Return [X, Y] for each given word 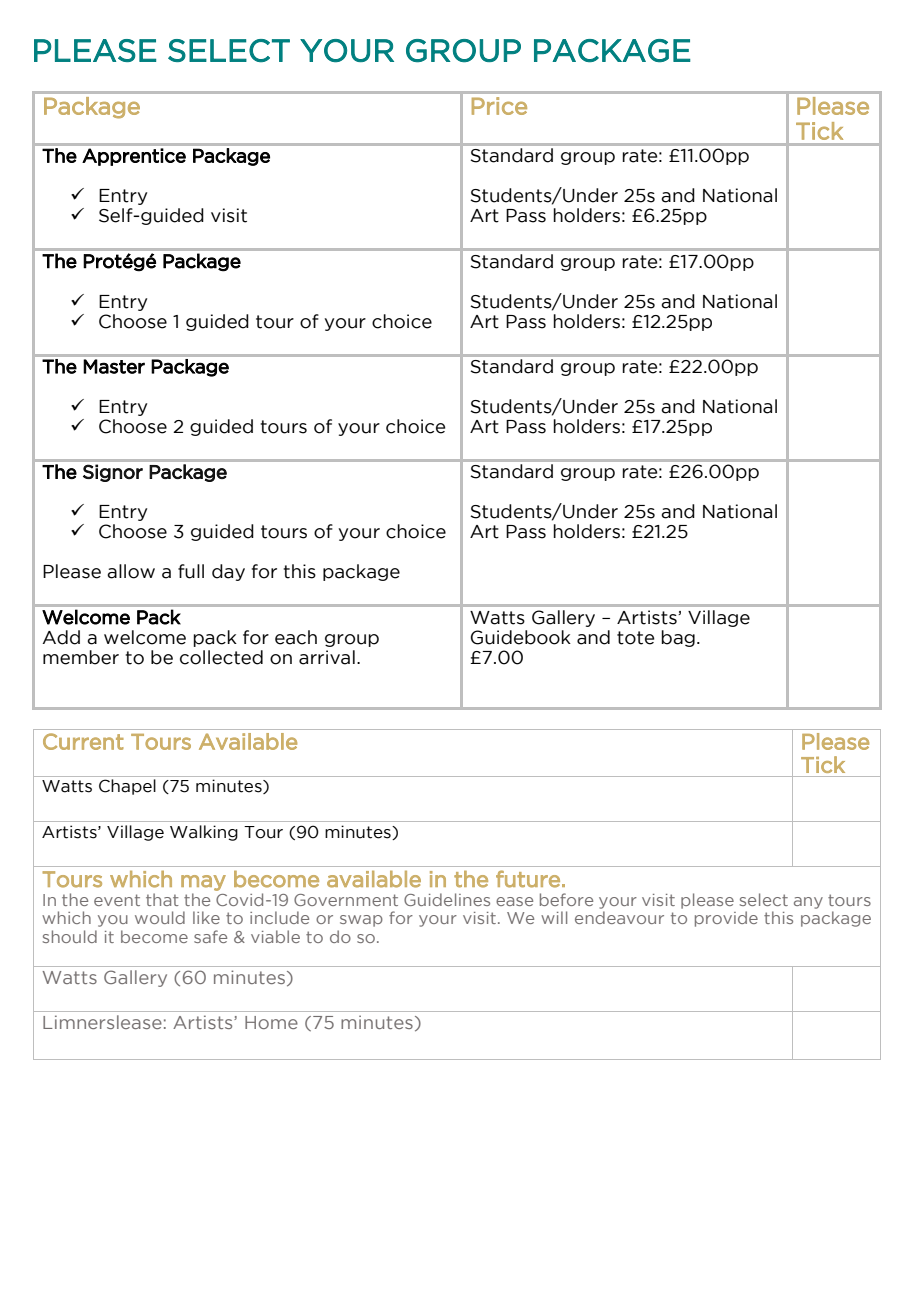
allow [131, 571]
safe [210, 936]
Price [499, 106]
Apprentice [134, 157]
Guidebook [521, 637]
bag [678, 638]
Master [114, 366]
